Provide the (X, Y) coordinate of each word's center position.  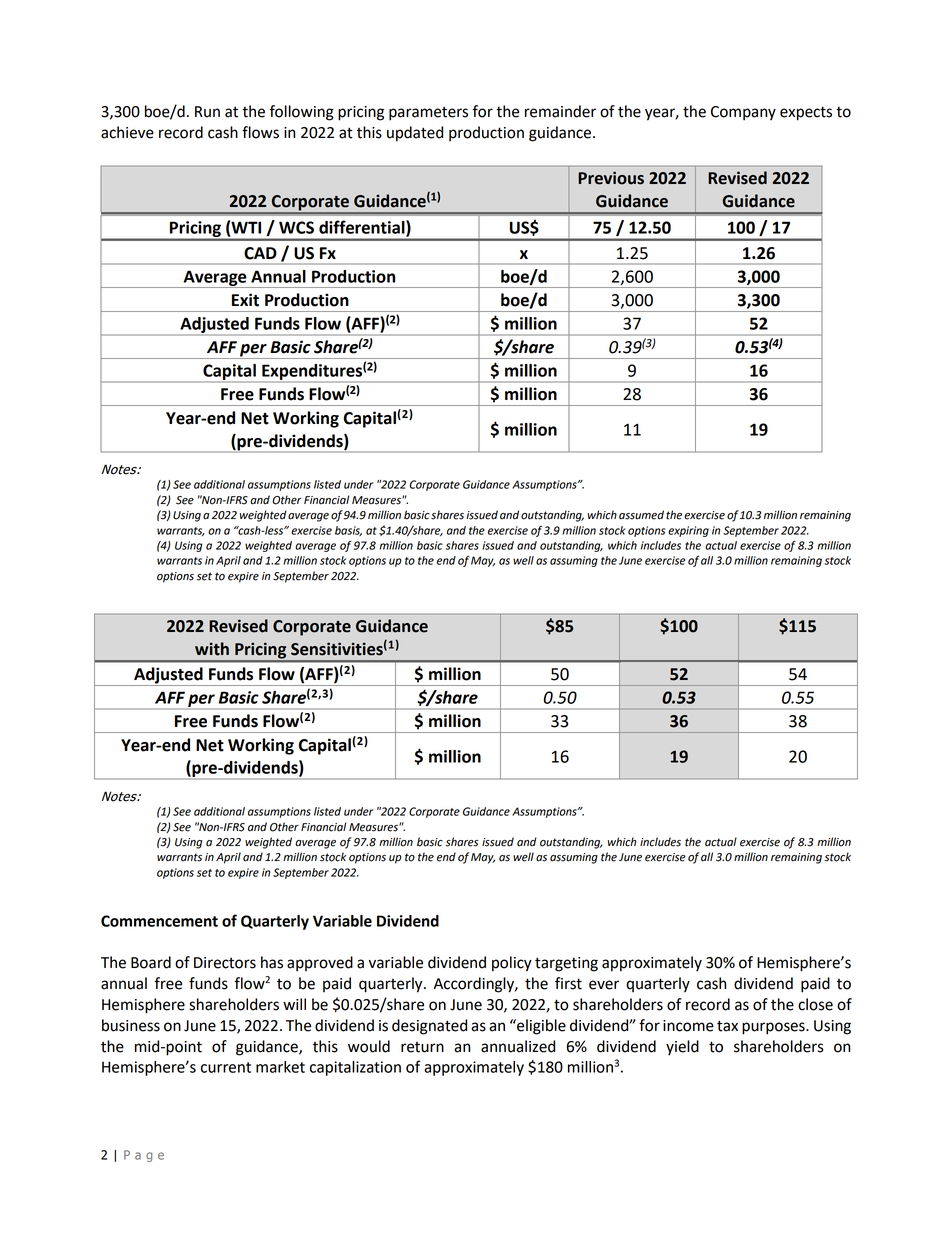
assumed (641, 515)
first (568, 983)
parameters (428, 114)
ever (604, 985)
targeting (566, 964)
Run (207, 112)
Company (743, 113)
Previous (611, 178)
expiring (688, 531)
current (226, 1067)
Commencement (159, 921)
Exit (245, 300)
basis (348, 531)
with (212, 649)
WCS (296, 227)
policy (512, 964)
